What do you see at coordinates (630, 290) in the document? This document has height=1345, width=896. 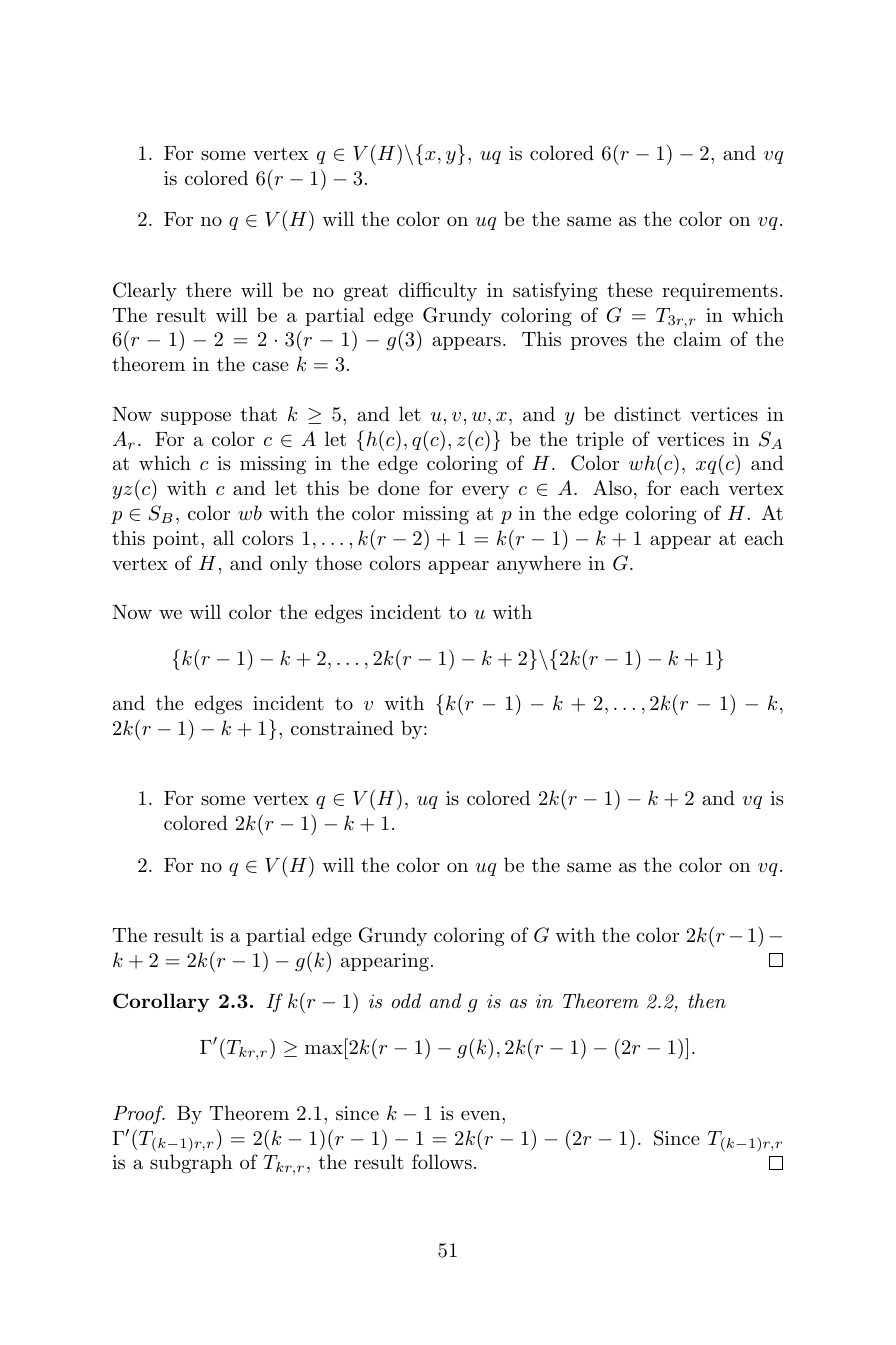 I see `these` at bounding box center [630, 290].
